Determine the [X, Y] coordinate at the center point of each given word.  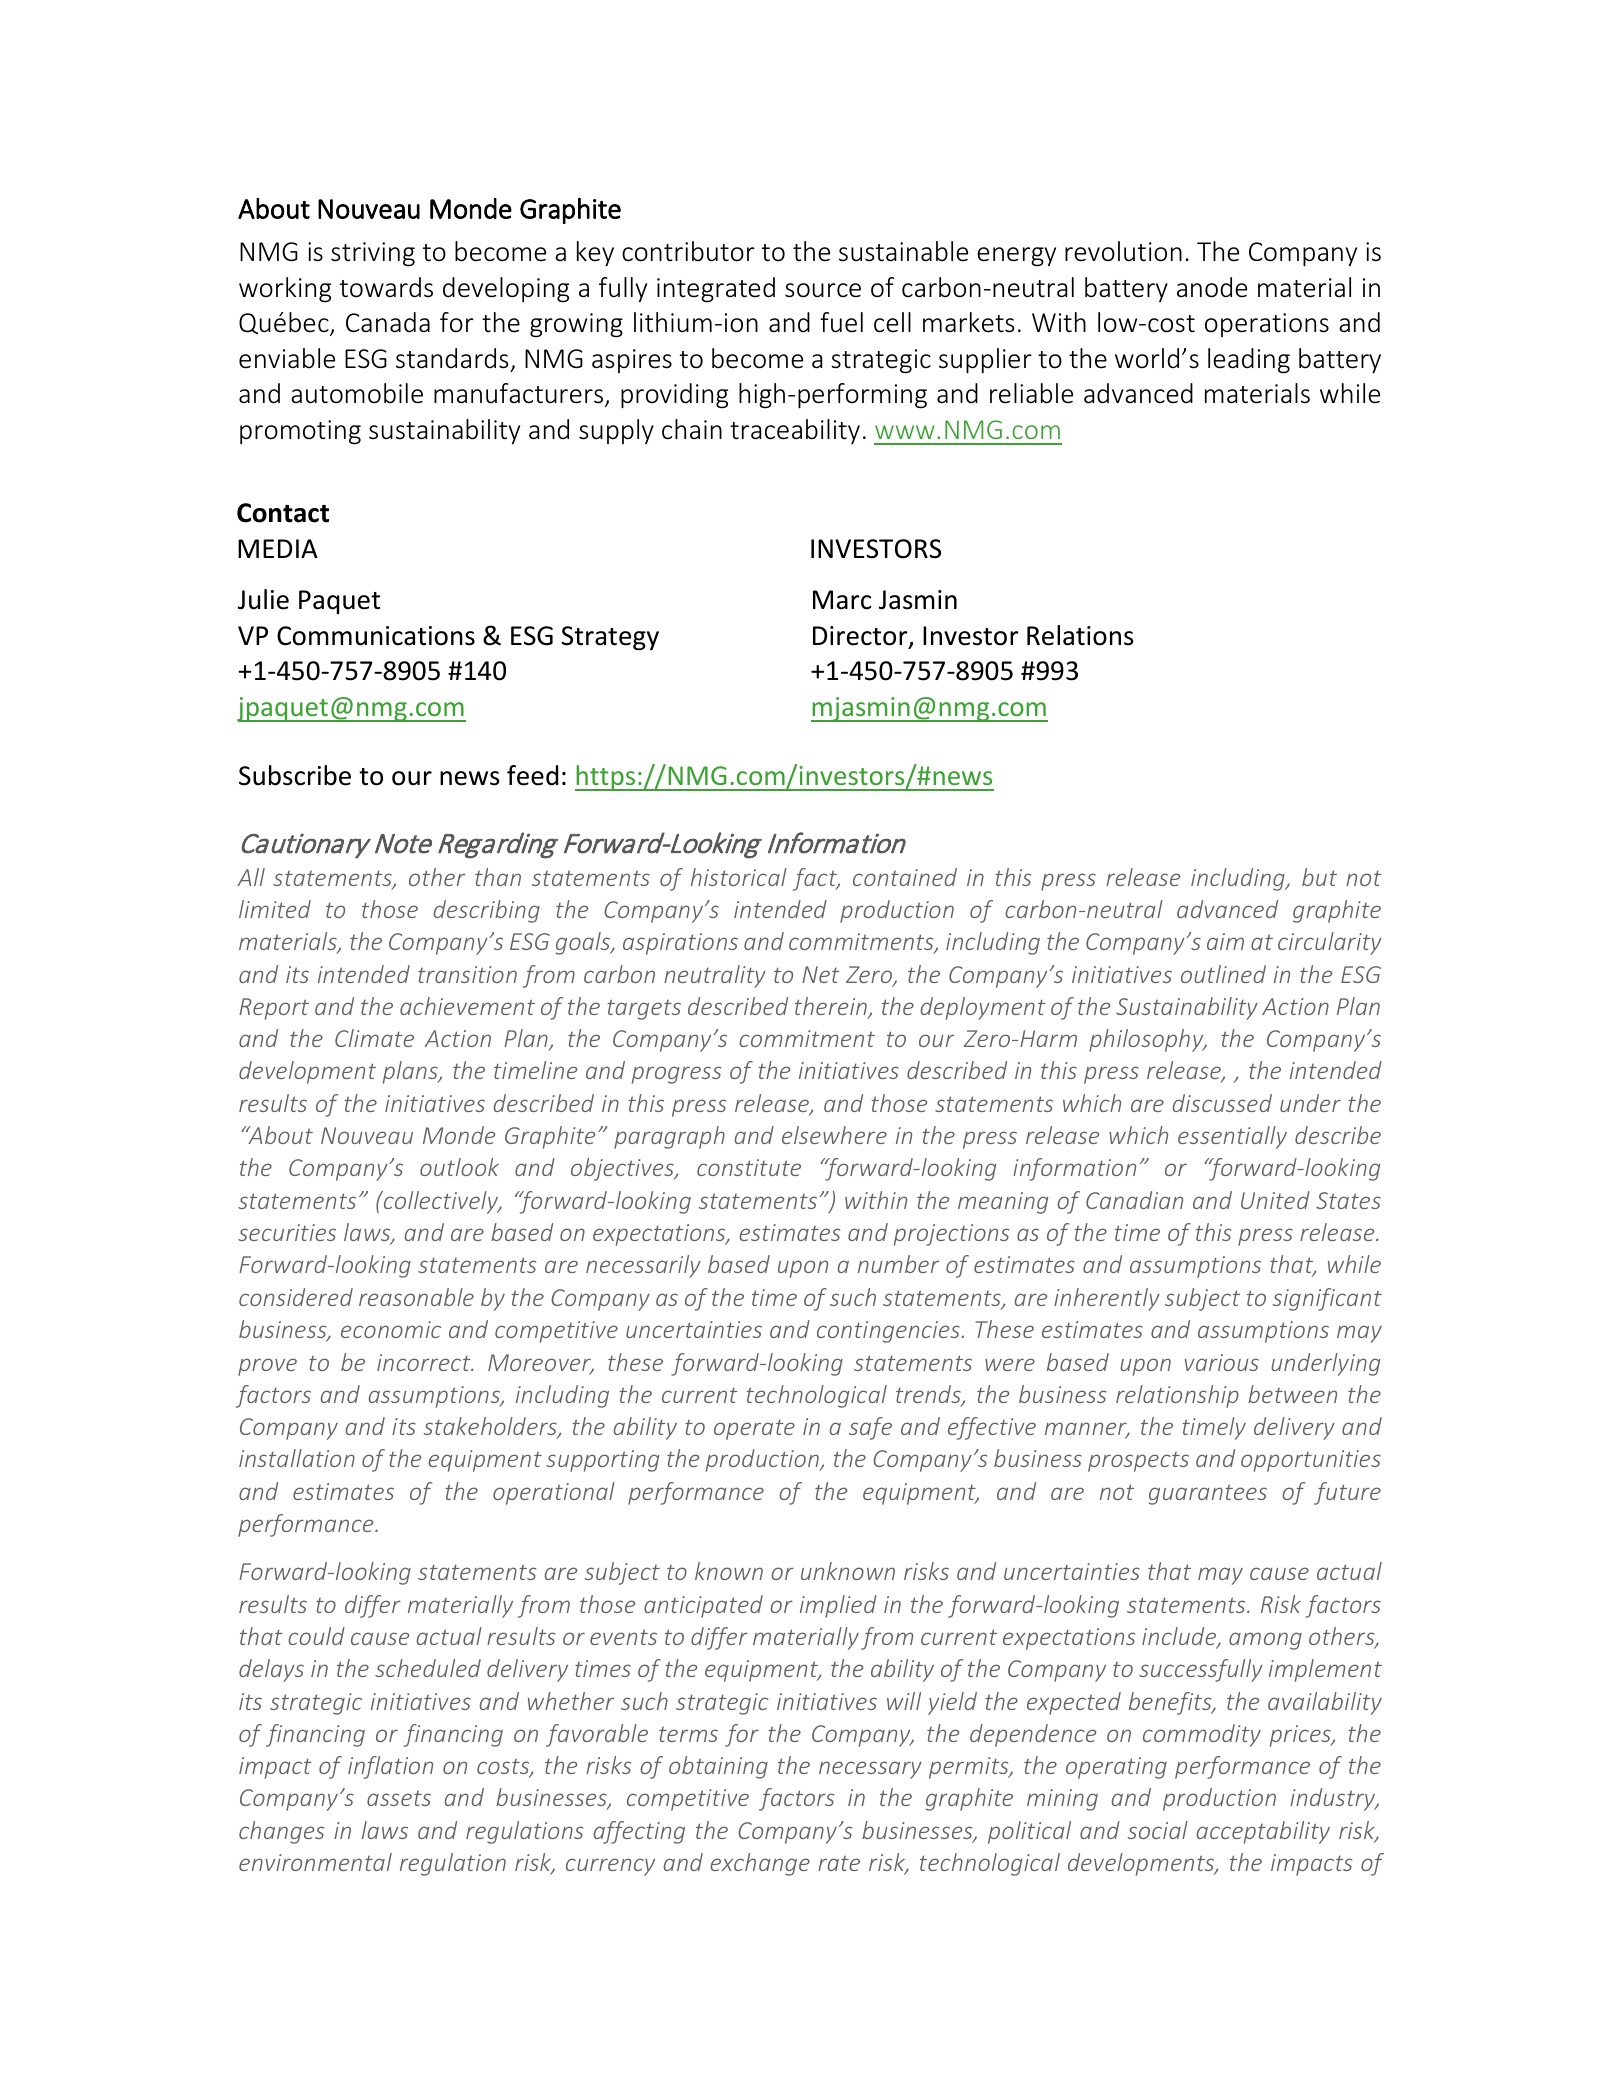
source [823, 290]
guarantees [1208, 1494]
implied [838, 1606]
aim [1225, 941]
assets [399, 1798]
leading [1249, 361]
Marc [842, 600]
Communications [376, 636]
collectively [441, 1202]
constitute [749, 1167]
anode [1212, 287]
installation [297, 1458]
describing [487, 911]
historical [739, 877]
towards [386, 287]
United [1275, 1200]
